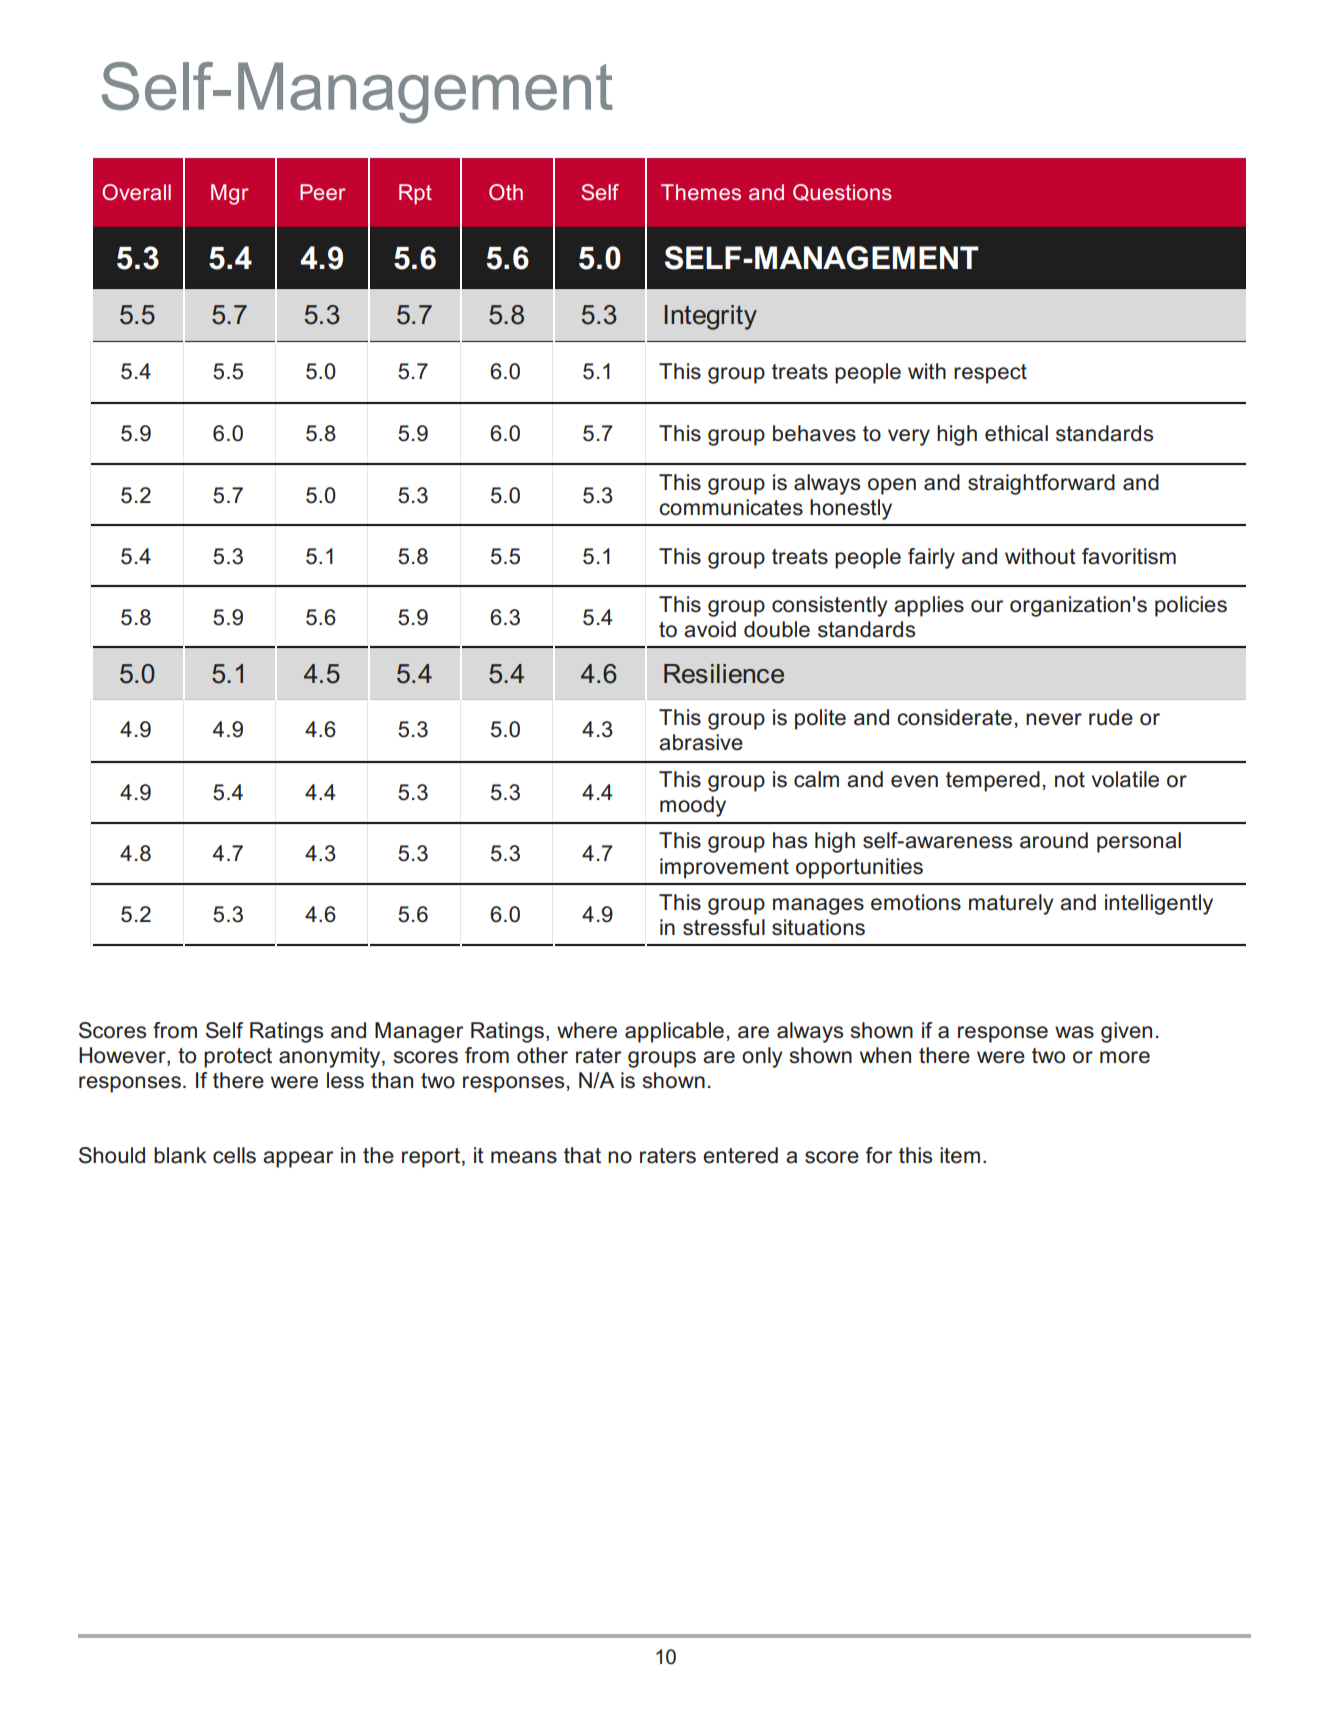 The width and height of the image is (1331, 1722). I want to click on item, so click(960, 1155).
